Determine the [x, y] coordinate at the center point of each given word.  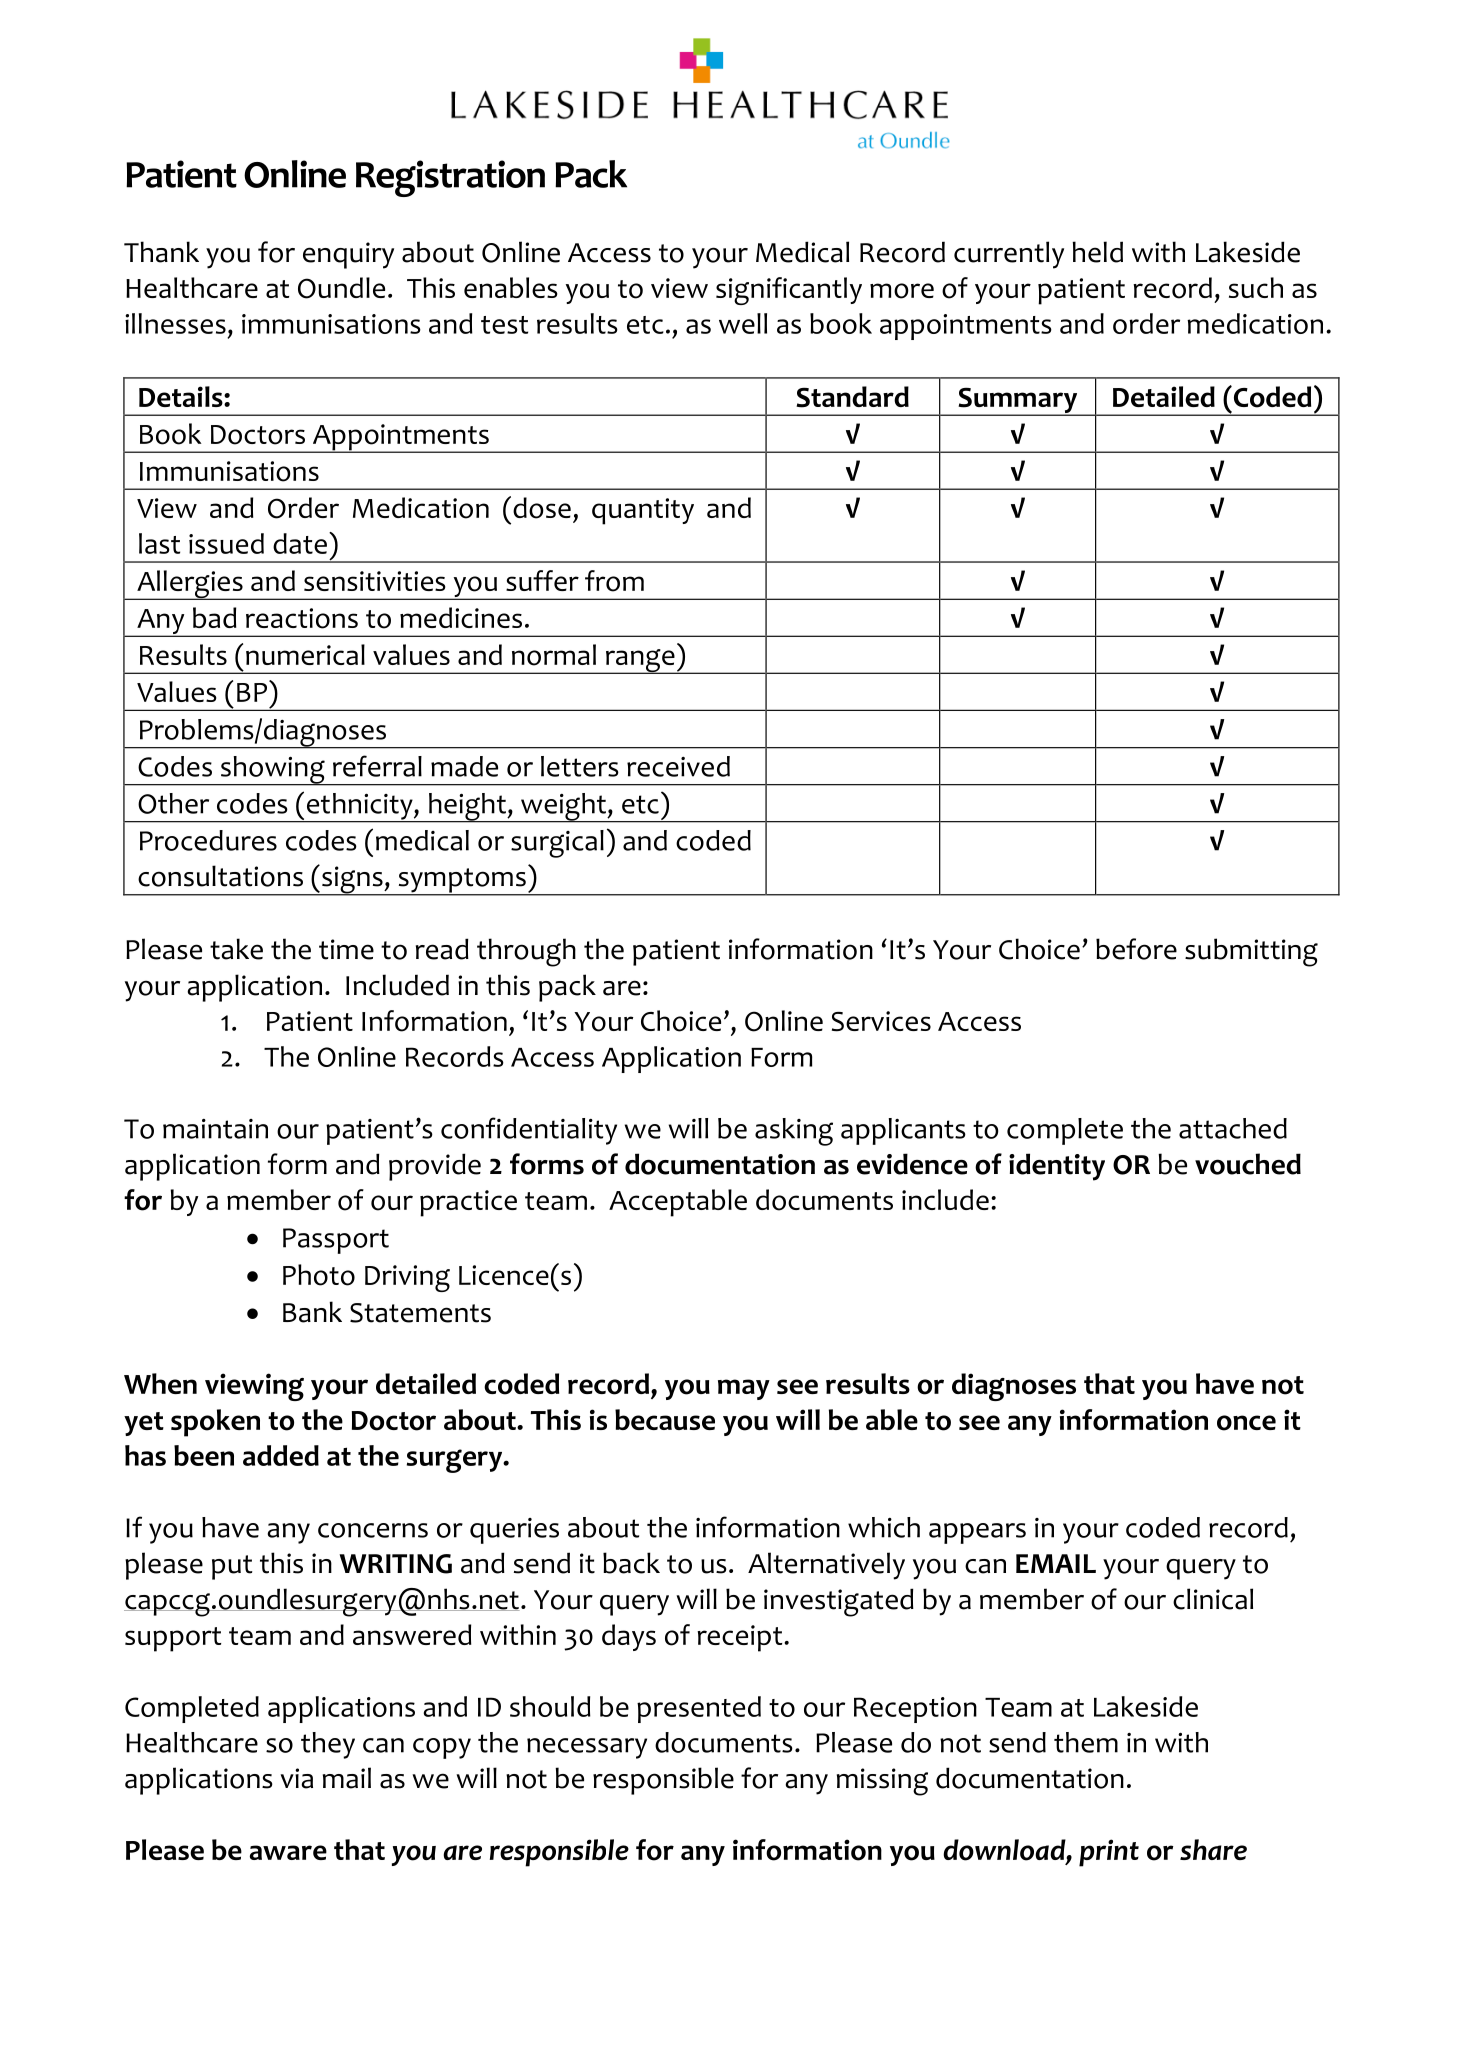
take [236, 949]
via [296, 1778]
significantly [789, 291]
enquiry [348, 255]
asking [794, 1132]
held [1098, 252]
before [1136, 949]
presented [699, 1709]
